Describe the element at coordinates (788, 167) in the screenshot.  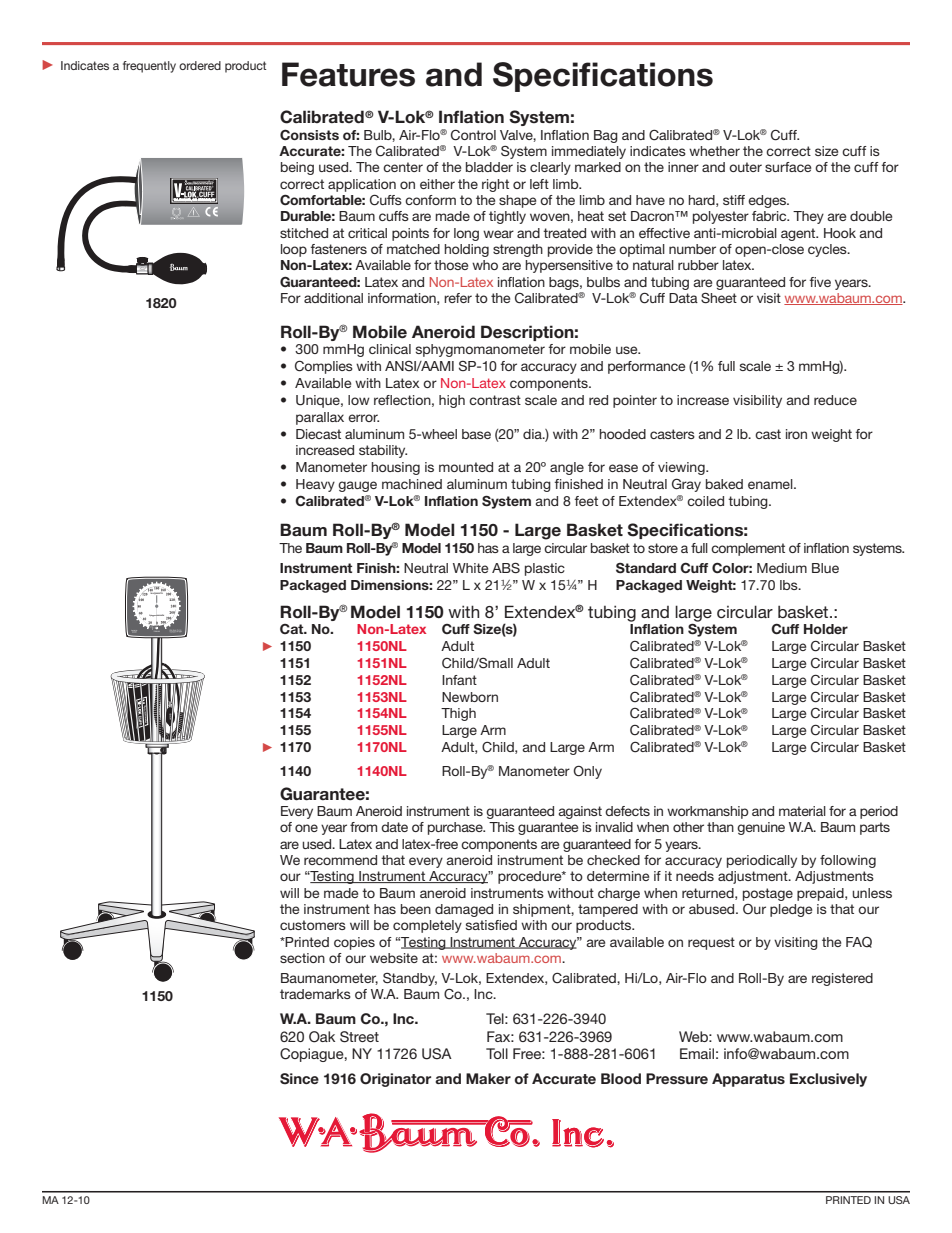
I see `surface` at that location.
